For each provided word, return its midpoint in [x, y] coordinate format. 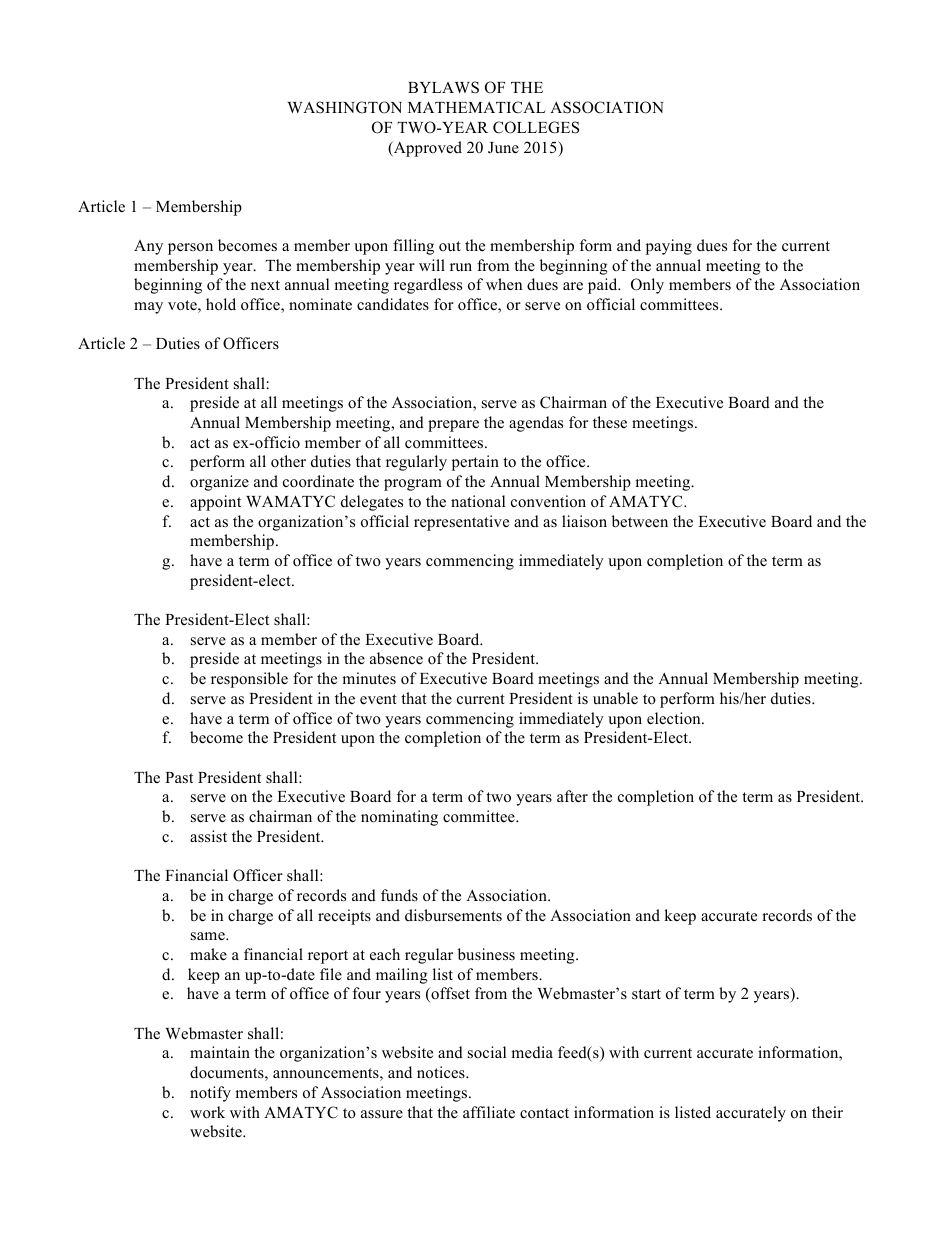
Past [179, 778]
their [827, 1112]
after [572, 796]
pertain [475, 463]
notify [210, 1094]
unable [615, 698]
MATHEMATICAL [477, 107]
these [610, 422]
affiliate [489, 1112]
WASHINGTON [344, 107]
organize [219, 483]
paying [669, 247]
